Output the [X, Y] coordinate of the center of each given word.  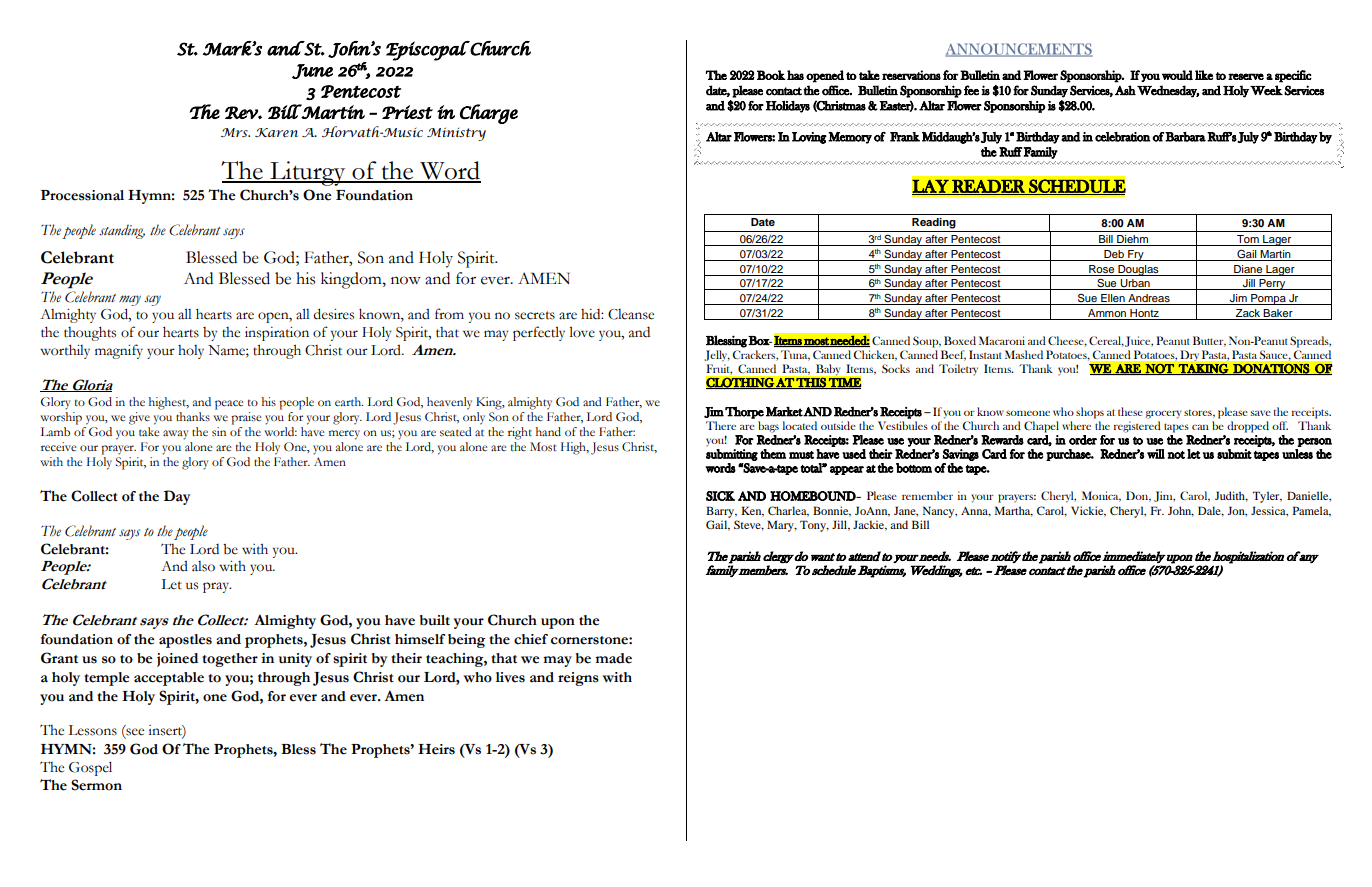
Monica [1101, 496]
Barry [721, 512]
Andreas [1149, 299]
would [1177, 75]
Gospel [90, 768]
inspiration [277, 333]
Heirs [436, 749]
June [312, 71]
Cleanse [631, 314]
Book [771, 75]
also [203, 566]
